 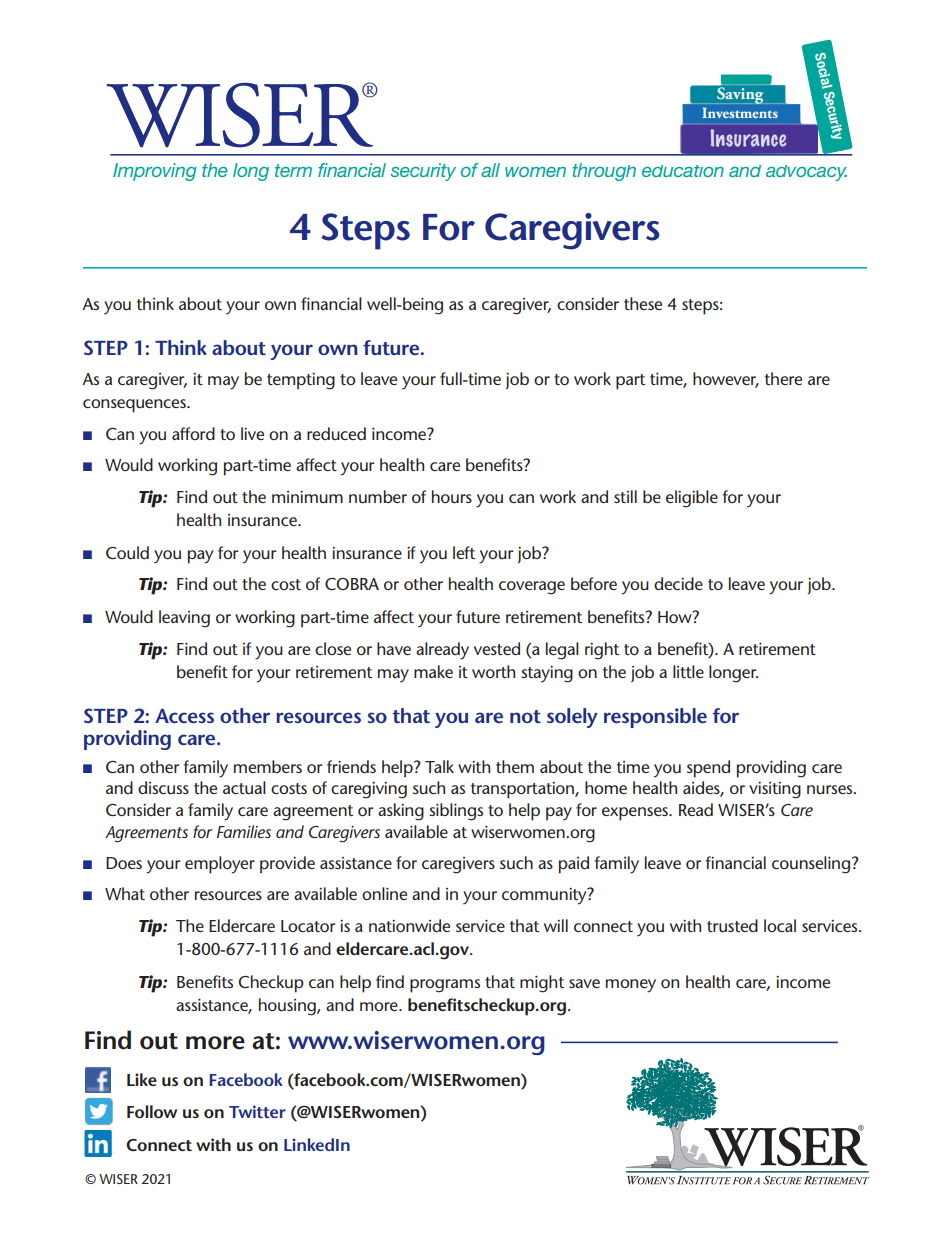 I want to click on programs, so click(x=445, y=986).
